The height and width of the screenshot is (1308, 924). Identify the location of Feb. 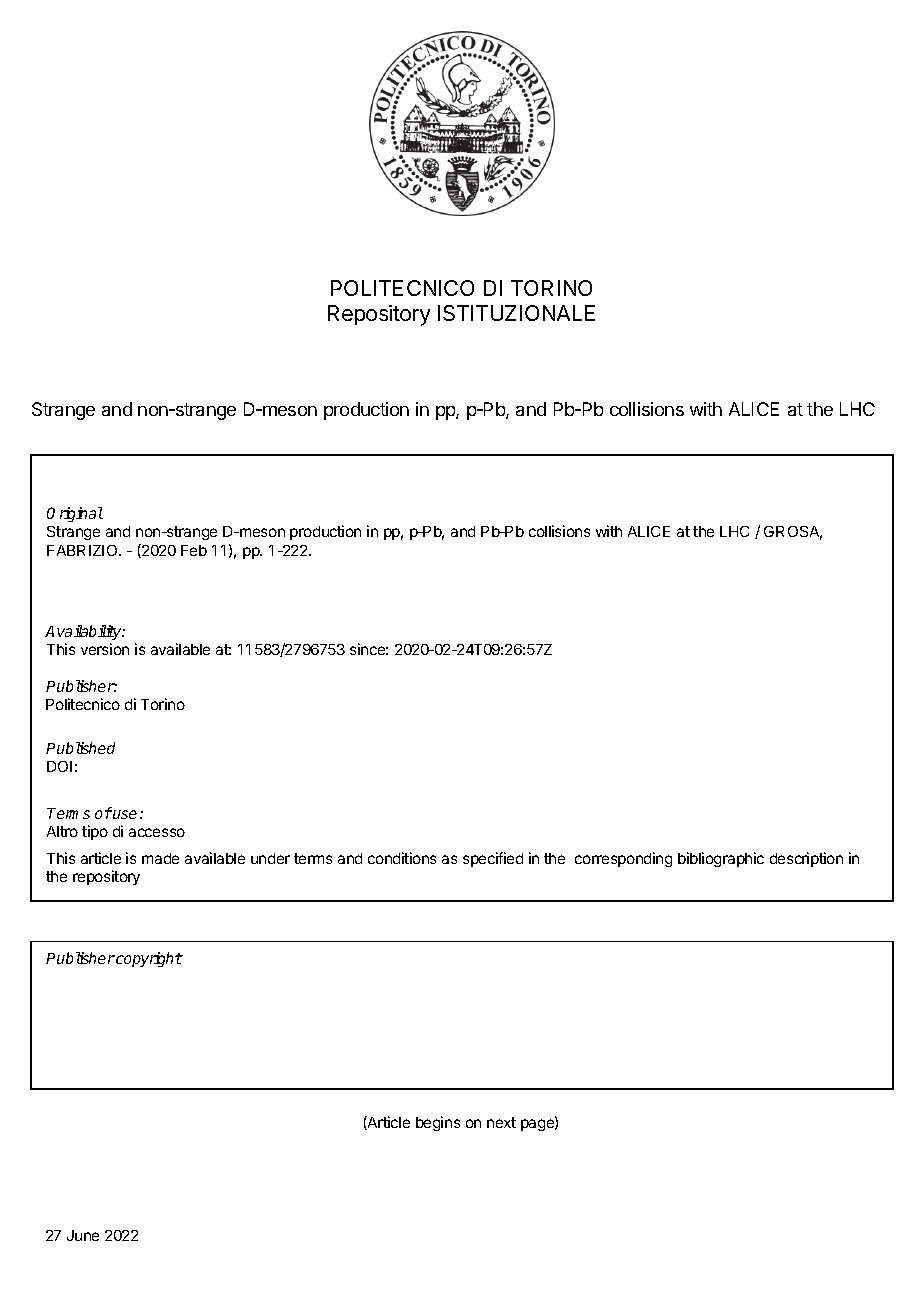
(194, 550).
